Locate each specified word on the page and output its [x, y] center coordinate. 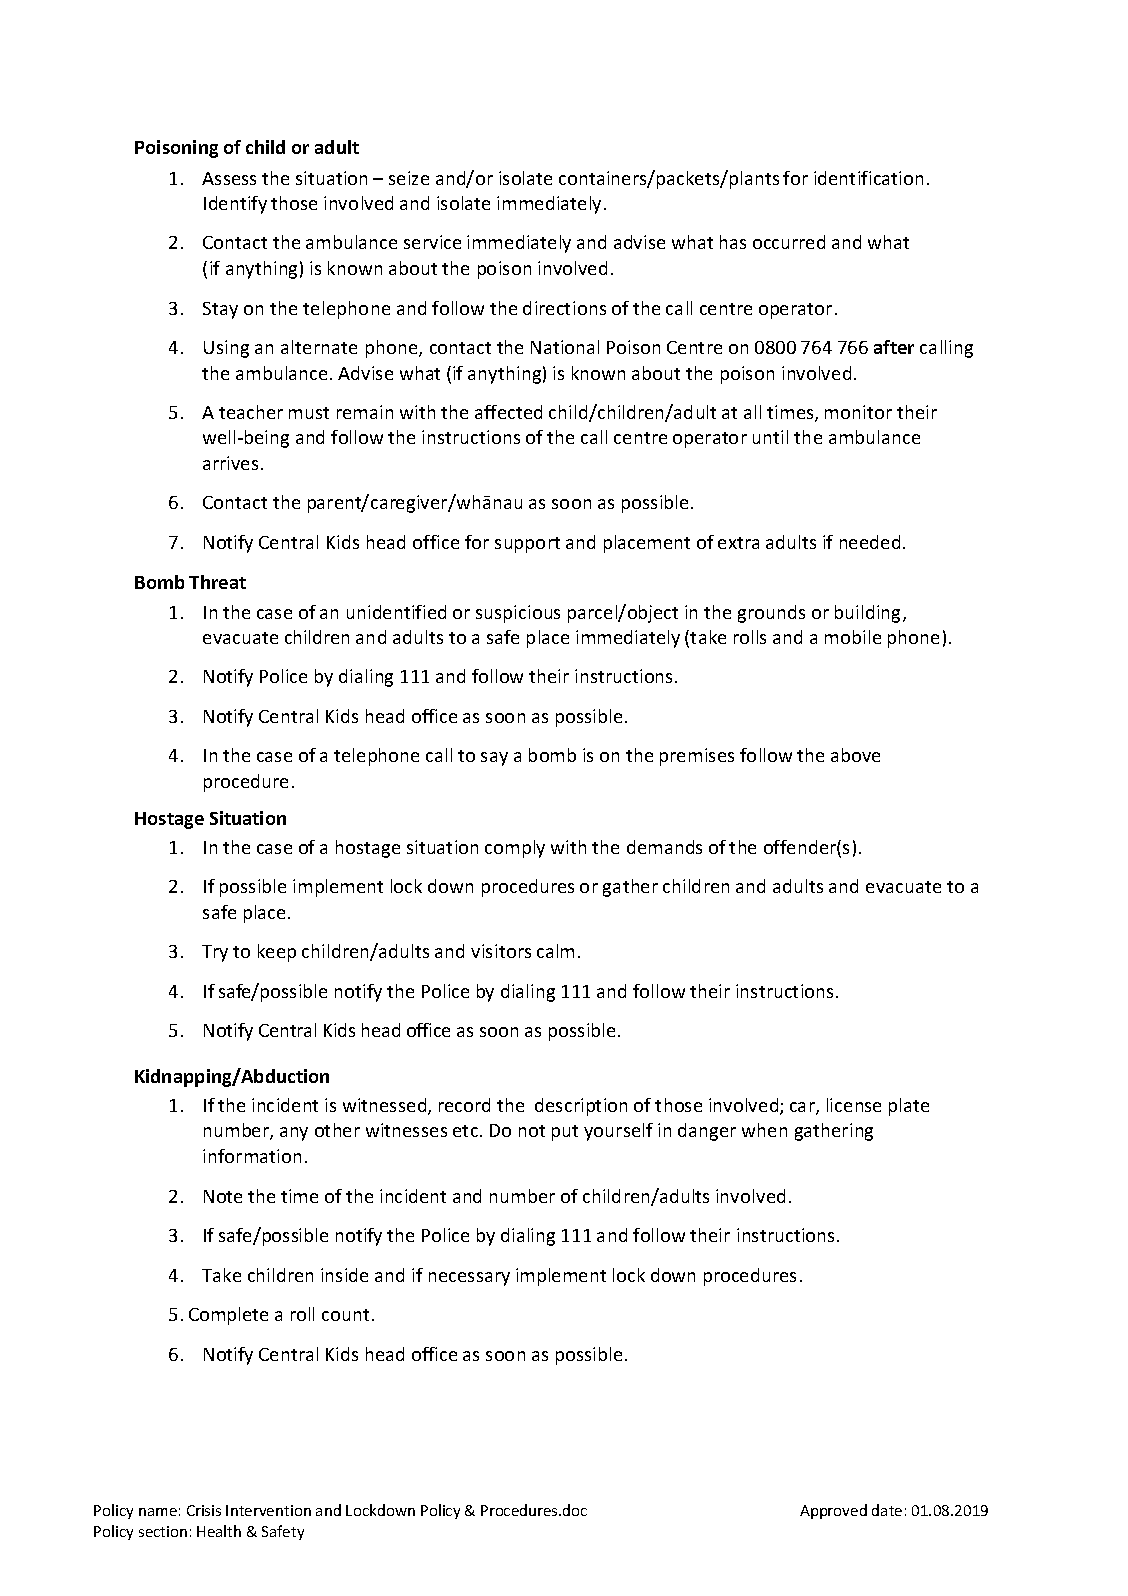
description [581, 1107]
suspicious [518, 614]
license [854, 1105]
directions [564, 308]
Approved [833, 1511]
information [252, 1156]
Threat [217, 582]
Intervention [268, 1510]
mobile [853, 637]
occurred [789, 242]
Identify [235, 205]
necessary [469, 1279]
